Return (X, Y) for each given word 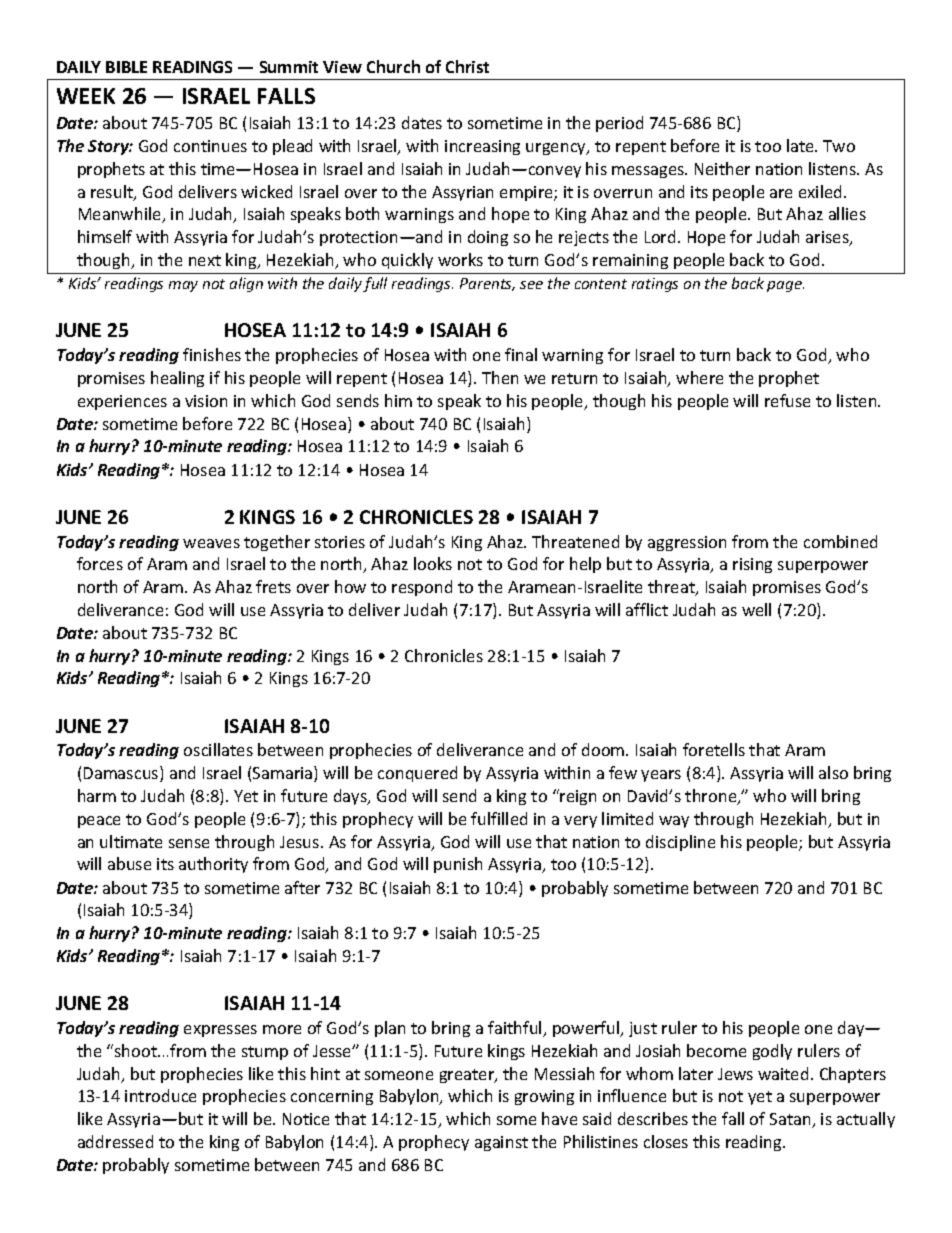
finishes (212, 354)
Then (500, 377)
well (756, 609)
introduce (160, 1095)
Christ (467, 66)
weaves (211, 543)
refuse (787, 400)
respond (422, 588)
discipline (680, 843)
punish (458, 865)
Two (839, 146)
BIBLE (126, 67)
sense (189, 843)
